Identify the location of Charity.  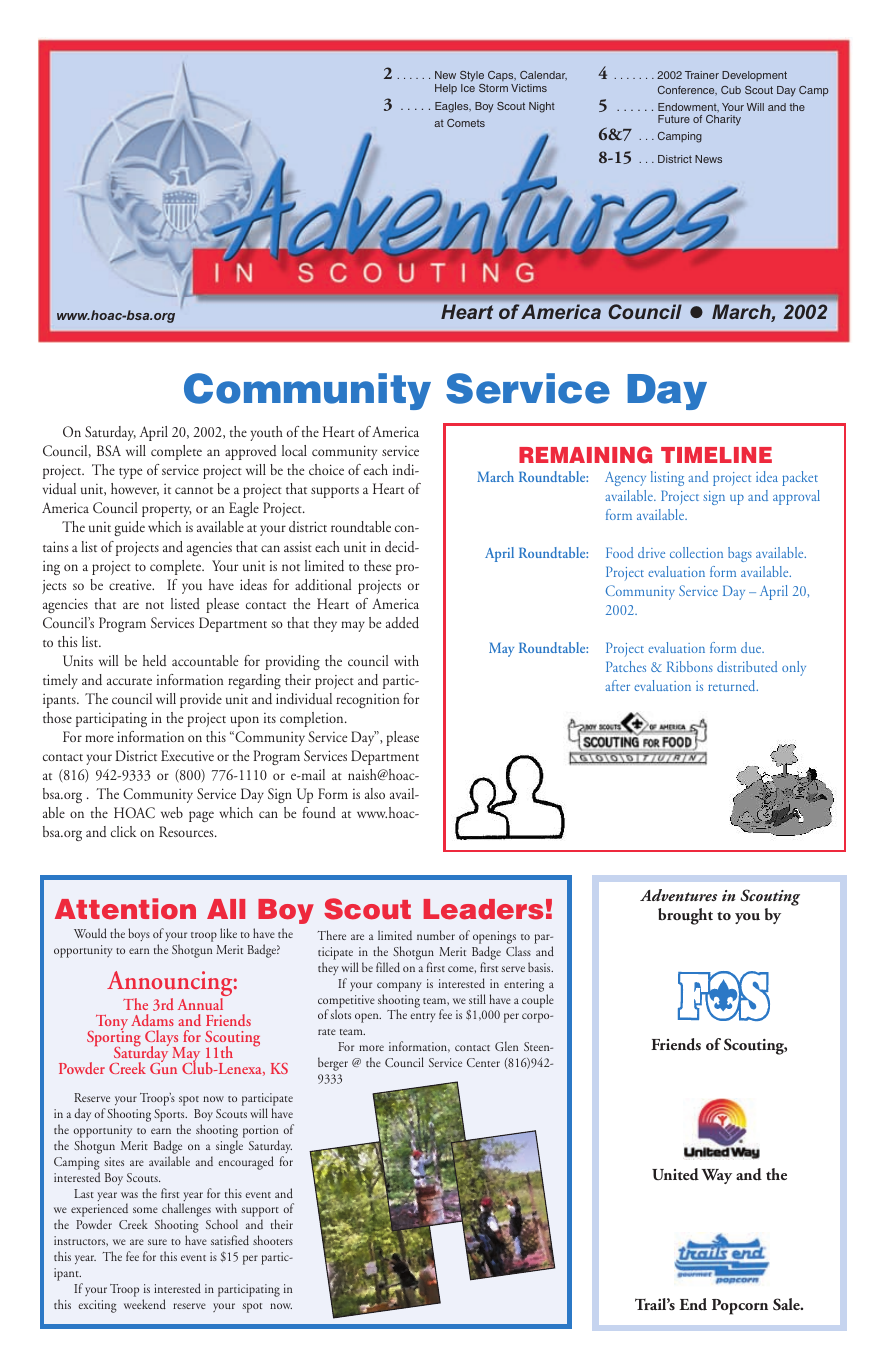
(723, 120).
